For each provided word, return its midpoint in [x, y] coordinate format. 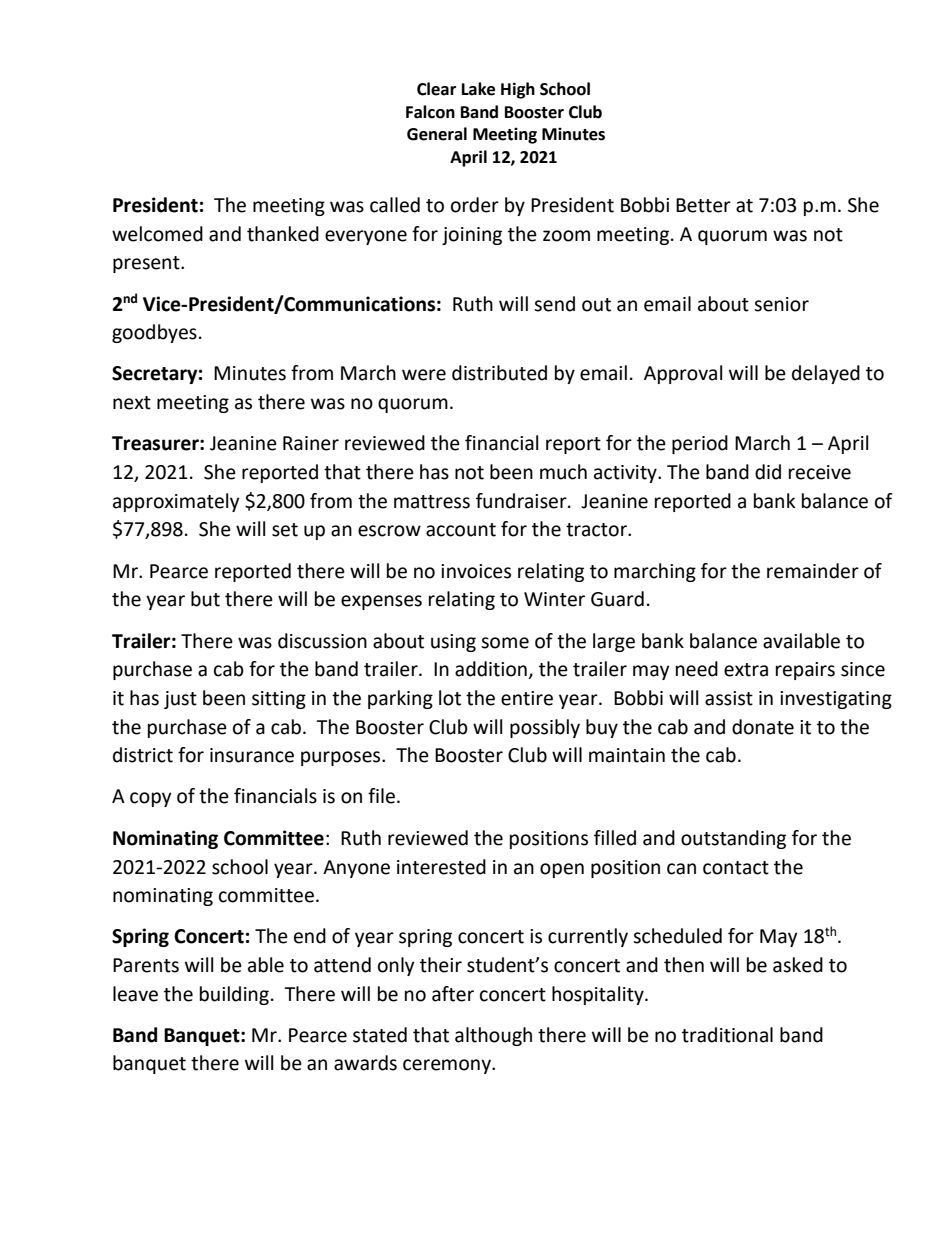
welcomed [157, 234]
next [132, 403]
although [493, 1036]
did [768, 472]
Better [703, 205]
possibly [545, 728]
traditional [727, 1035]
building [234, 995]
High [518, 90]
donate [763, 727]
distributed [499, 373]
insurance [252, 755]
